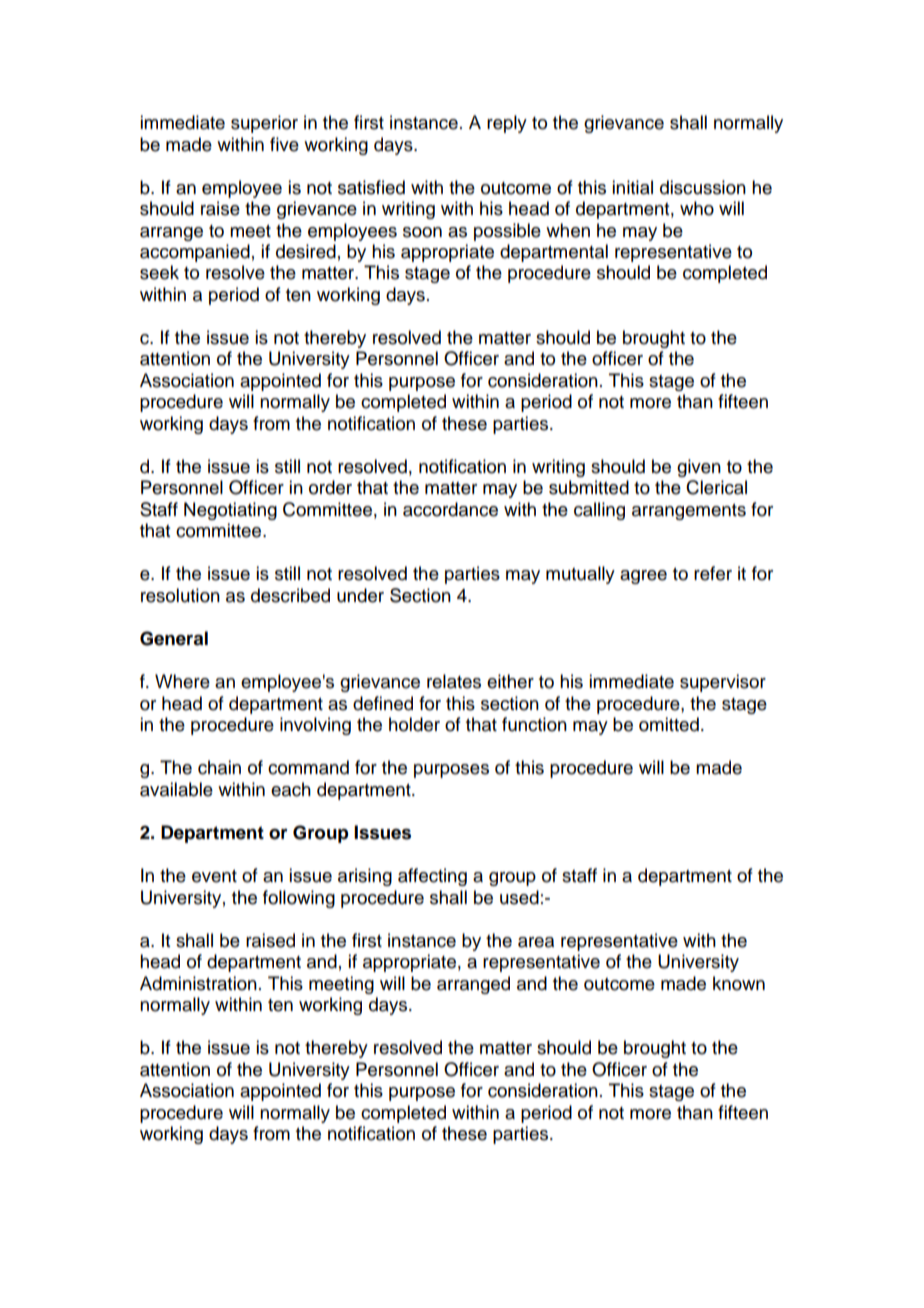 Image resolution: width=924 pixels, height=1308 pixels. I want to click on discussion, so click(703, 187).
